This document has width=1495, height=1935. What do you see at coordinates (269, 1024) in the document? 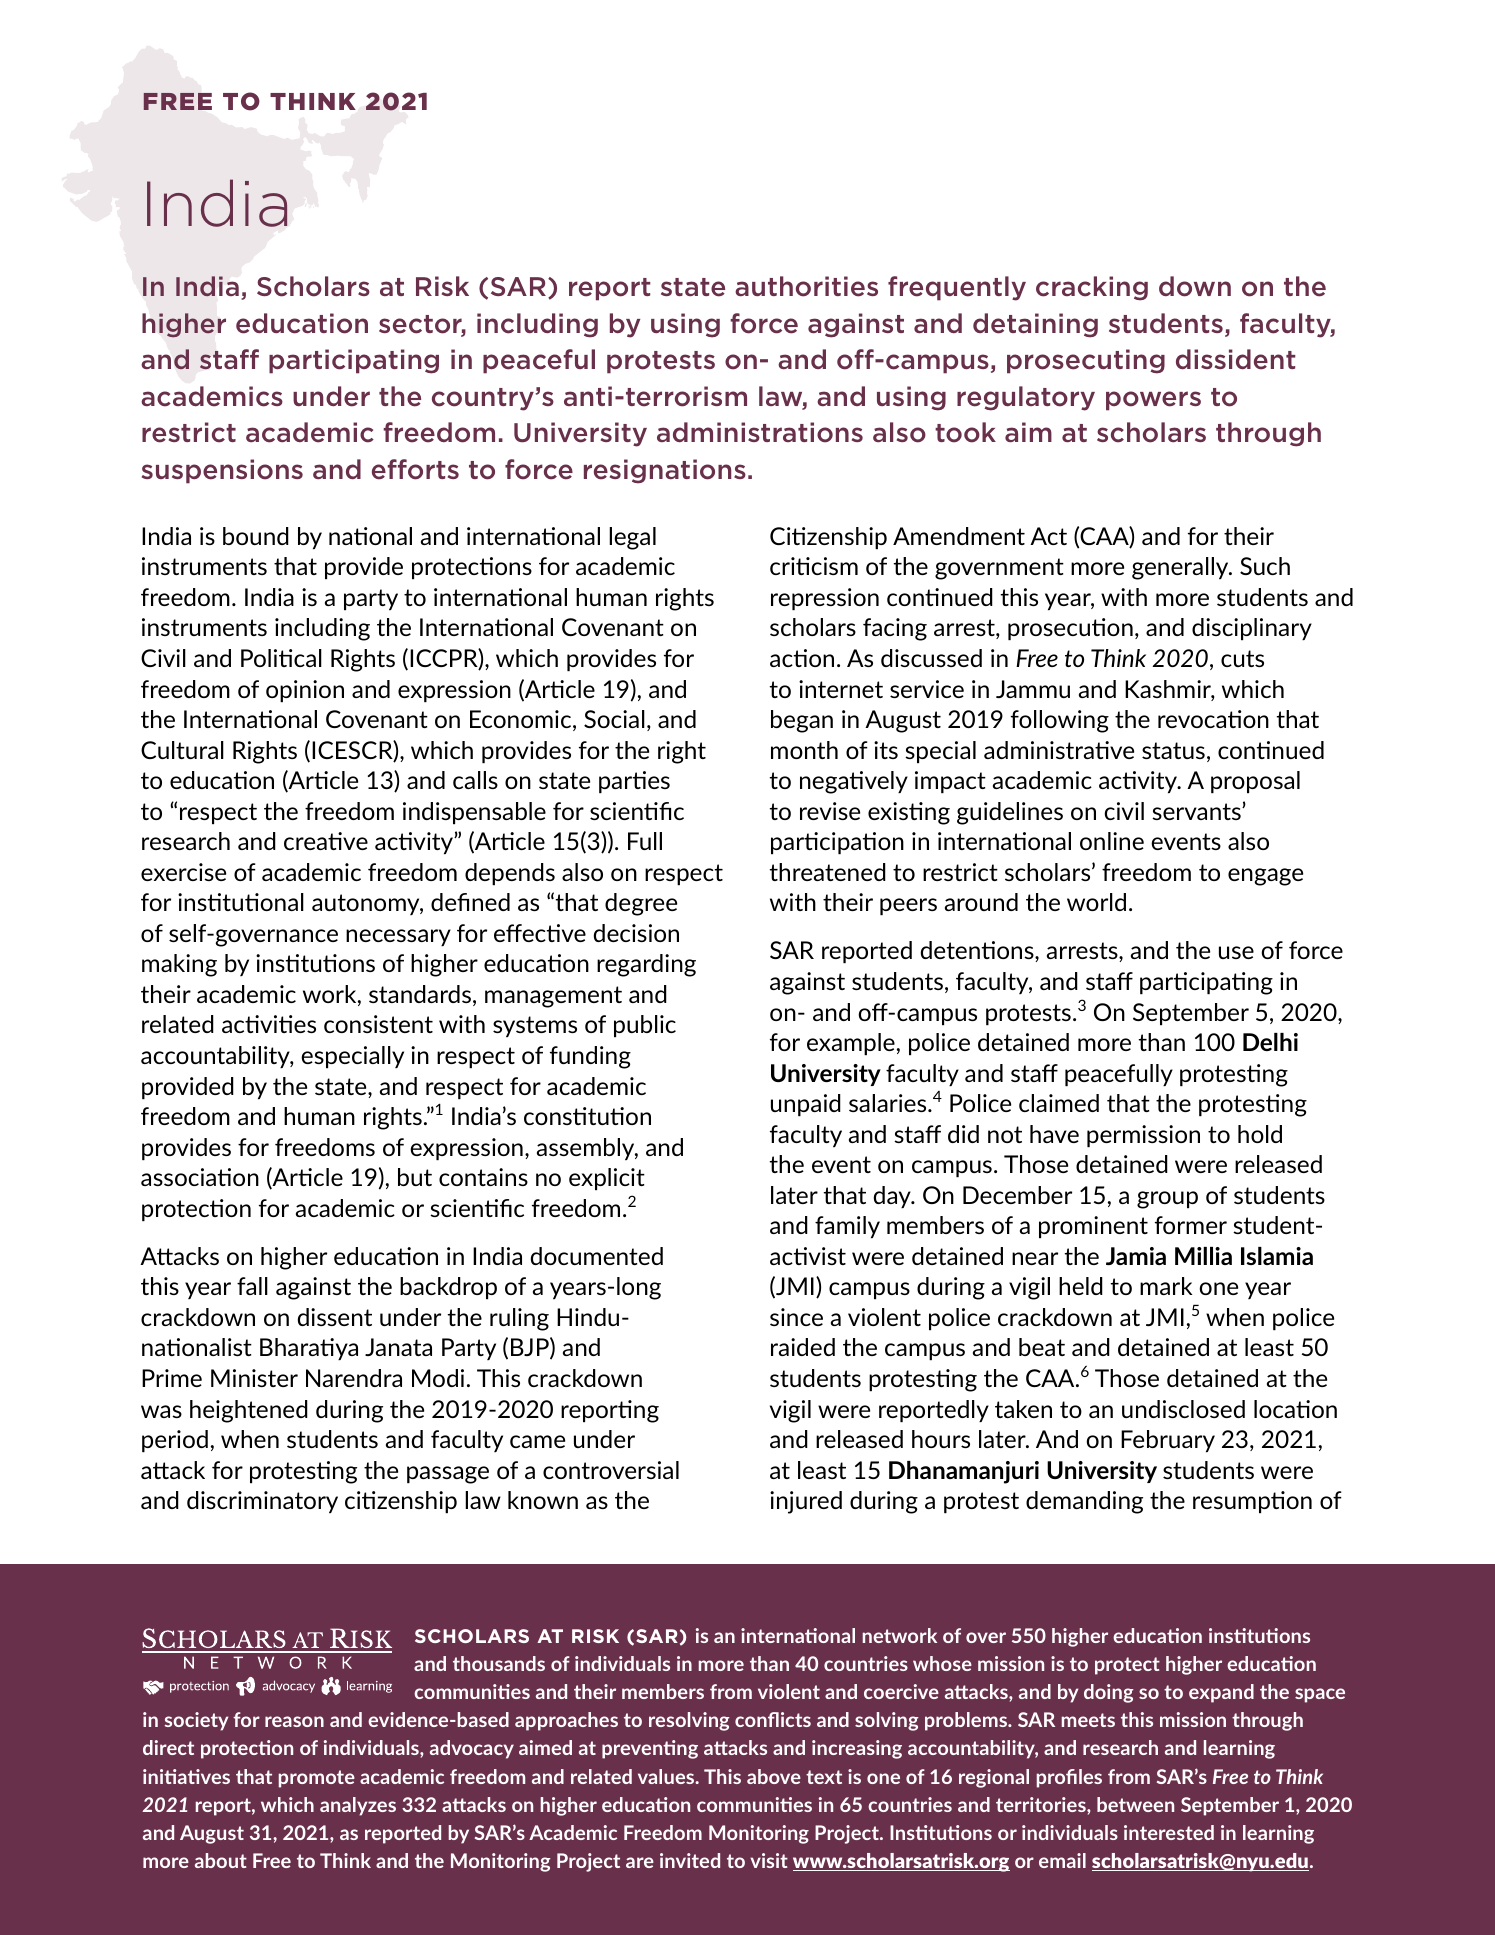
I see `activities` at bounding box center [269, 1024].
